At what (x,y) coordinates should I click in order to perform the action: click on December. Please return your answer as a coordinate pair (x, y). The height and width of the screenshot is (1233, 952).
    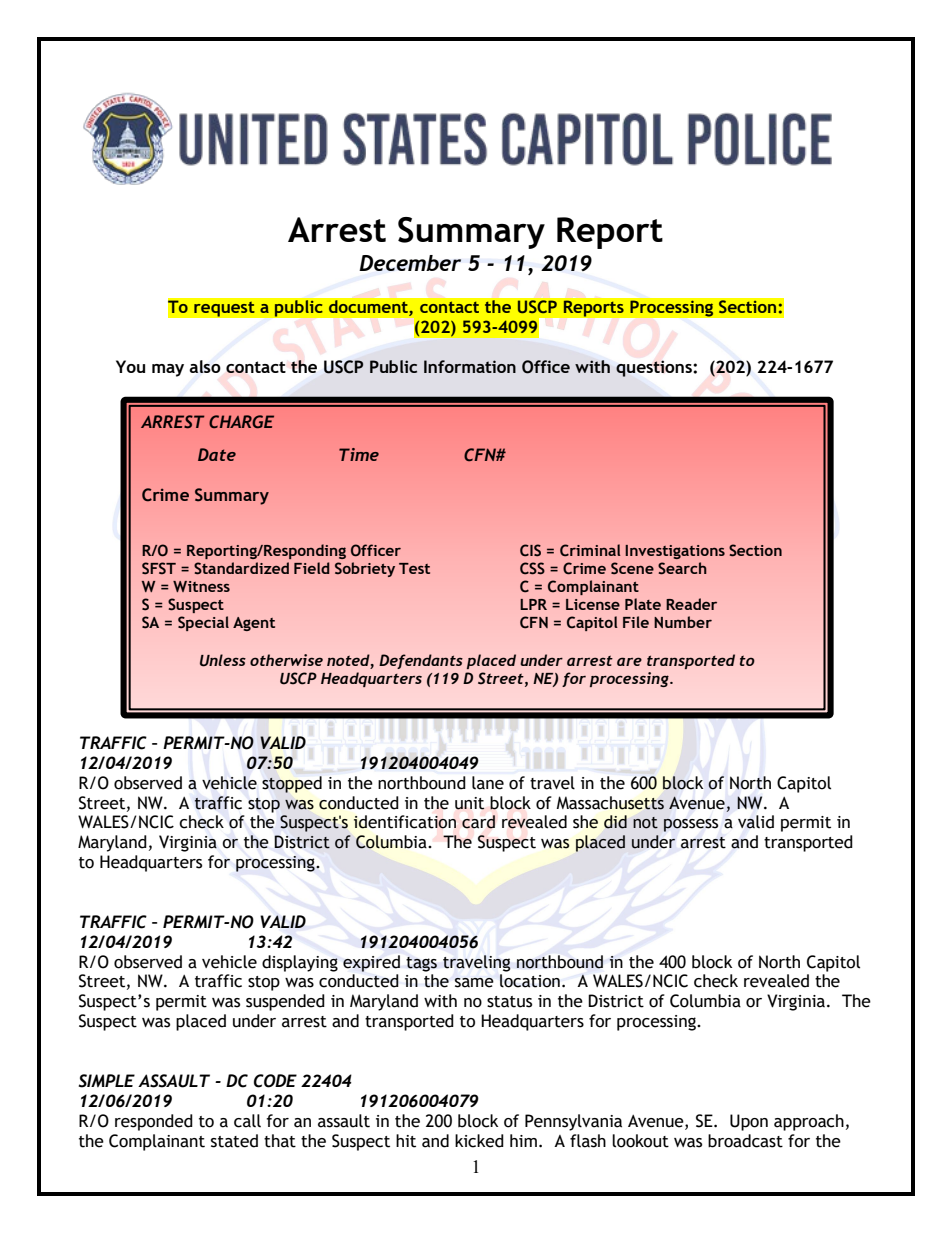
    Looking at the image, I should click on (410, 263).
